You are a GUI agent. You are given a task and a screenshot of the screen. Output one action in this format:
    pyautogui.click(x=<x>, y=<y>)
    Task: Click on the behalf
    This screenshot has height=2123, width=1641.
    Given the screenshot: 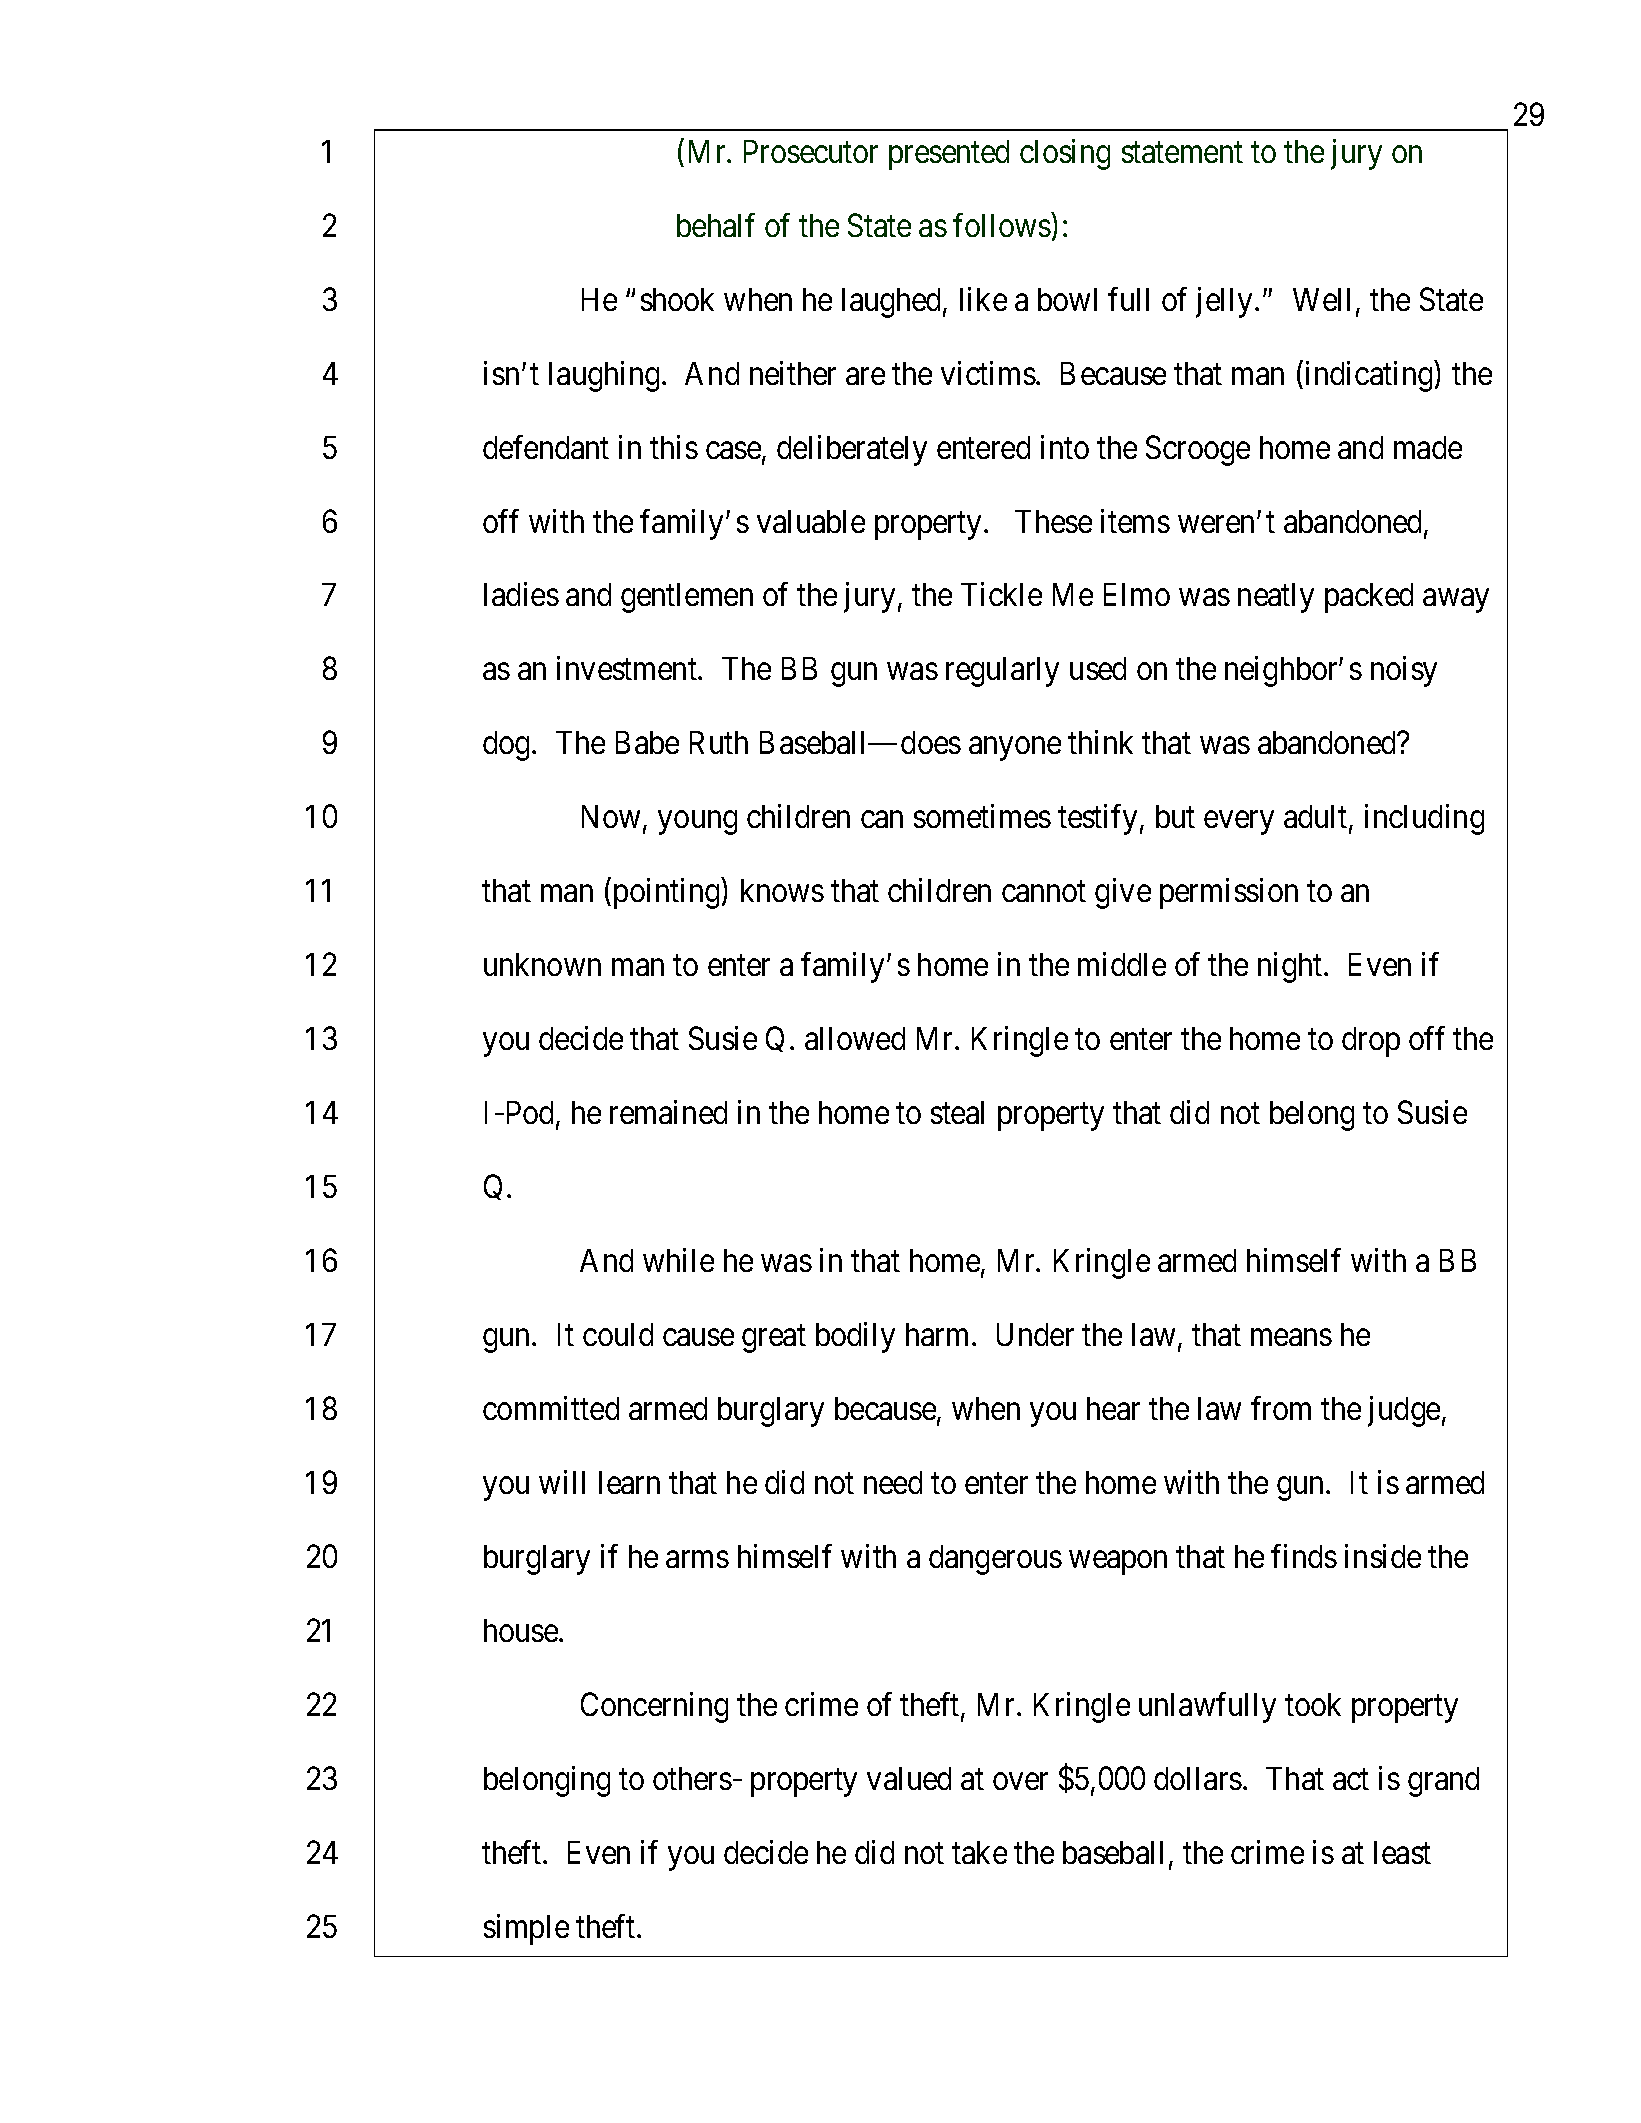 What is the action you would take?
    pyautogui.click(x=716, y=225)
